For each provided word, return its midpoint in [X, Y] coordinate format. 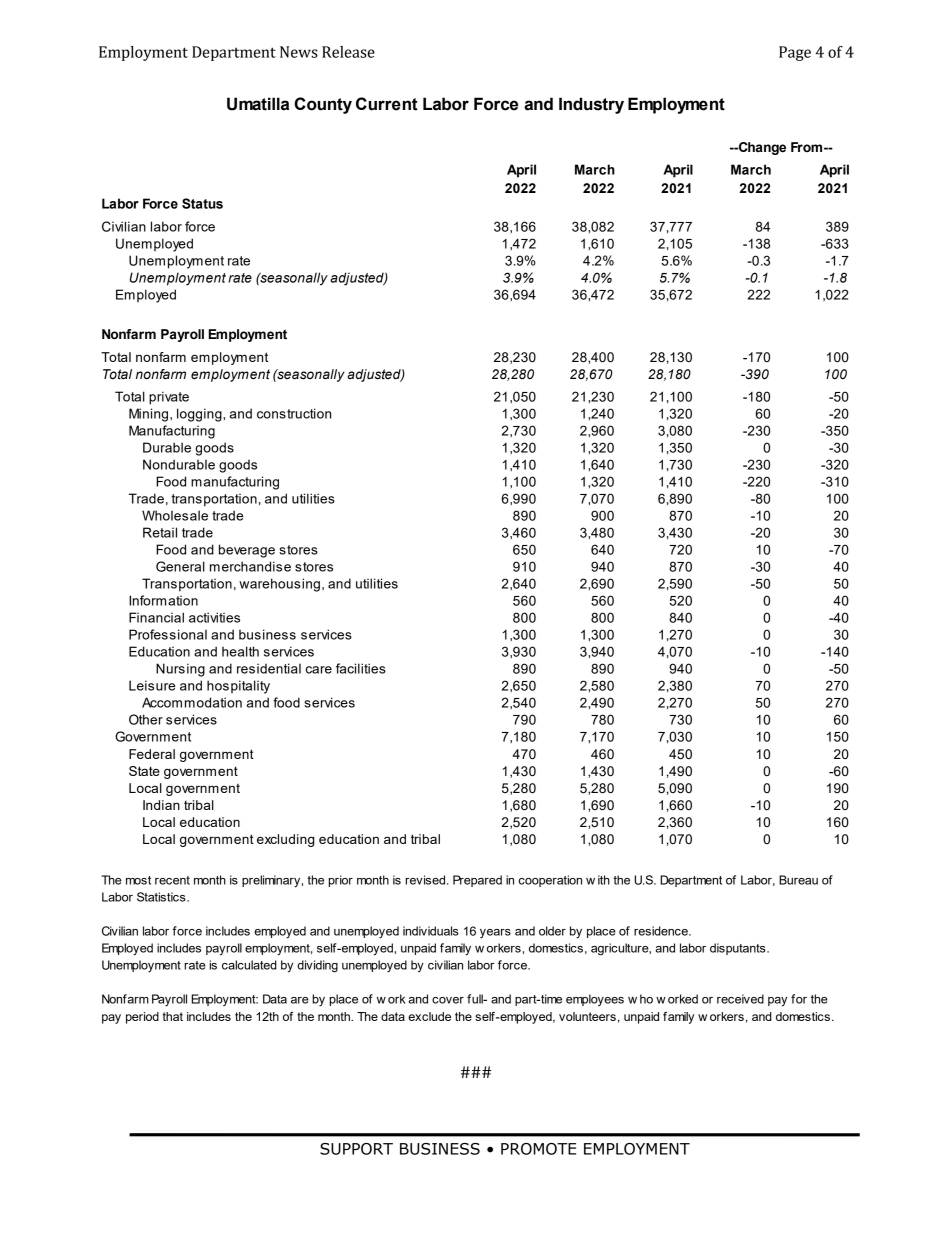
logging [200, 415]
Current [387, 104]
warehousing [279, 585]
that [173, 1016]
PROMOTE [538, 1149]
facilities [361, 668]
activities [214, 617]
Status [202, 203]
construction [294, 413]
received [740, 999]
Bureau [798, 880]
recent [172, 880]
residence [662, 931]
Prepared [477, 881]
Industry [591, 105]
